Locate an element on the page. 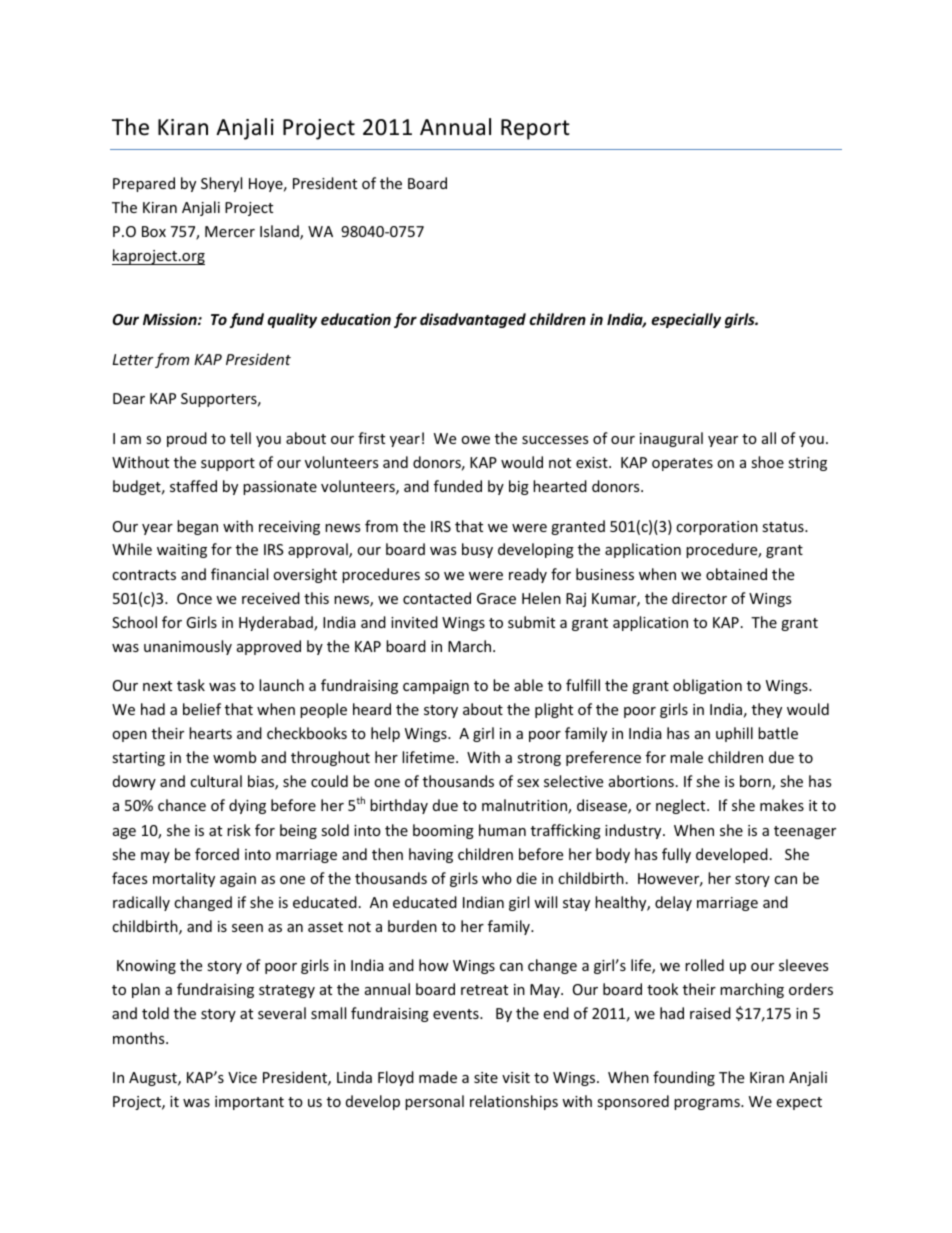 The height and width of the document is (1233, 952). Sheryl is located at coordinates (221, 184).
